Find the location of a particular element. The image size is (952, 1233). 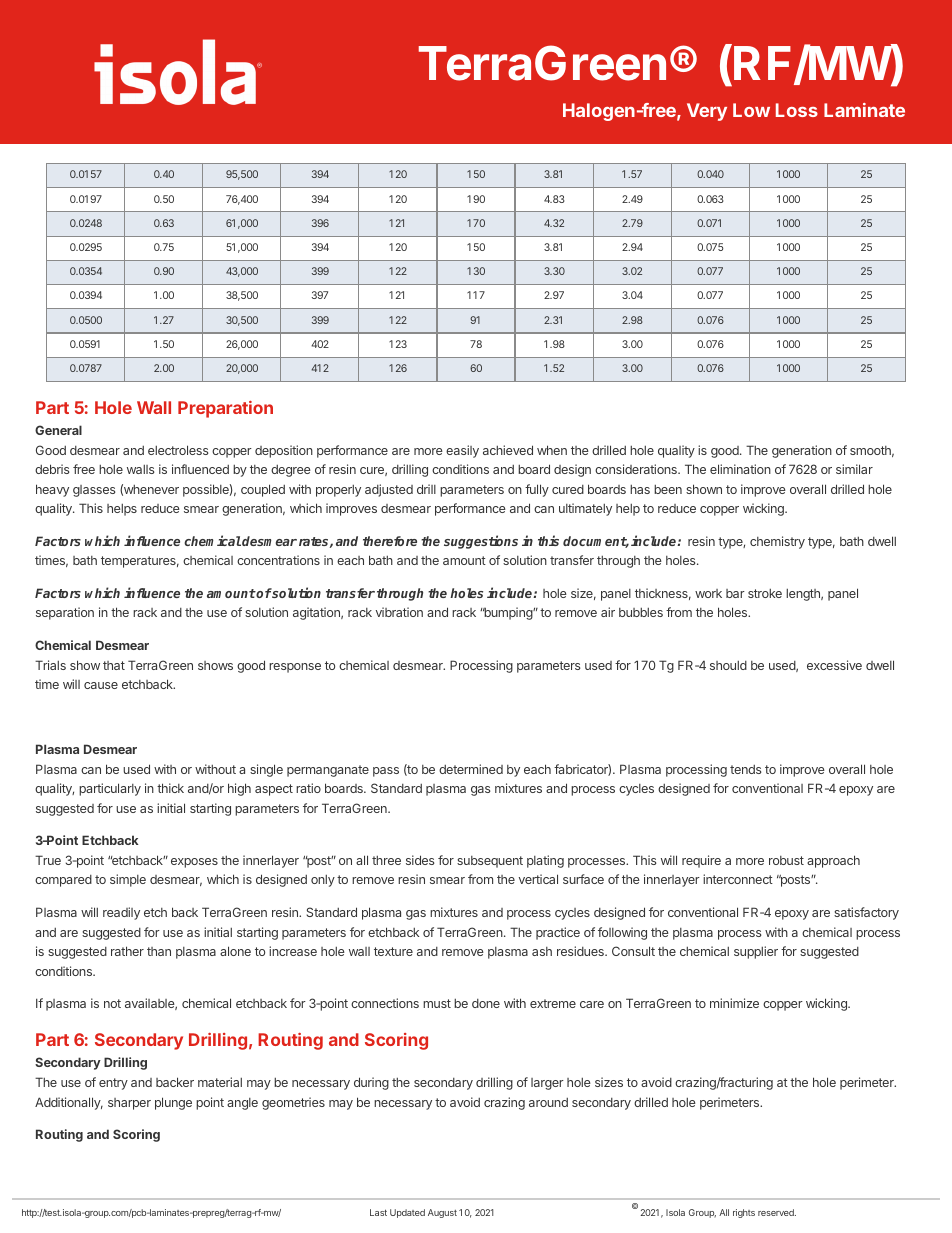

Loss is located at coordinates (797, 110).
